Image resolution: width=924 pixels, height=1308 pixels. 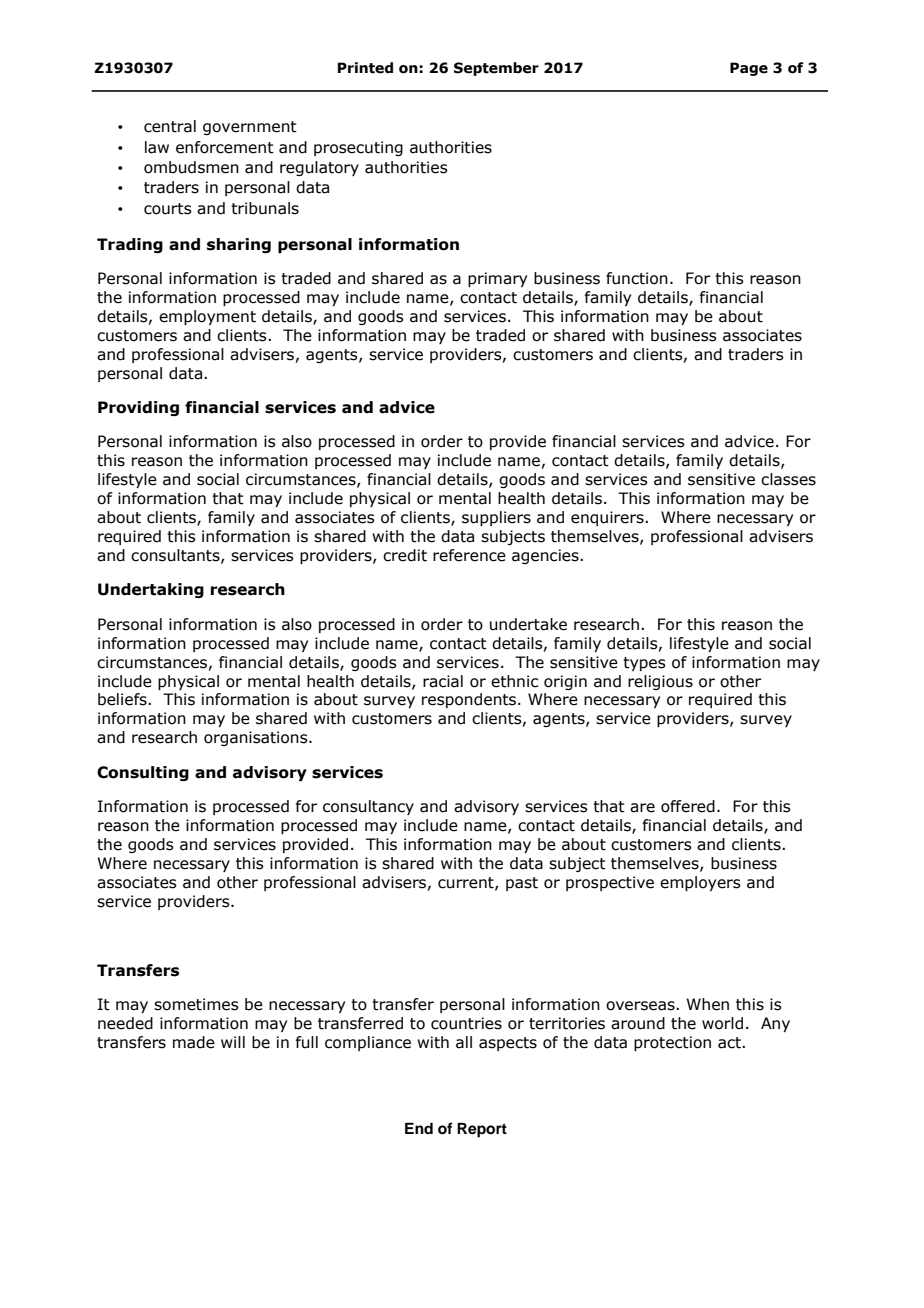 I want to click on central, so click(x=170, y=126).
